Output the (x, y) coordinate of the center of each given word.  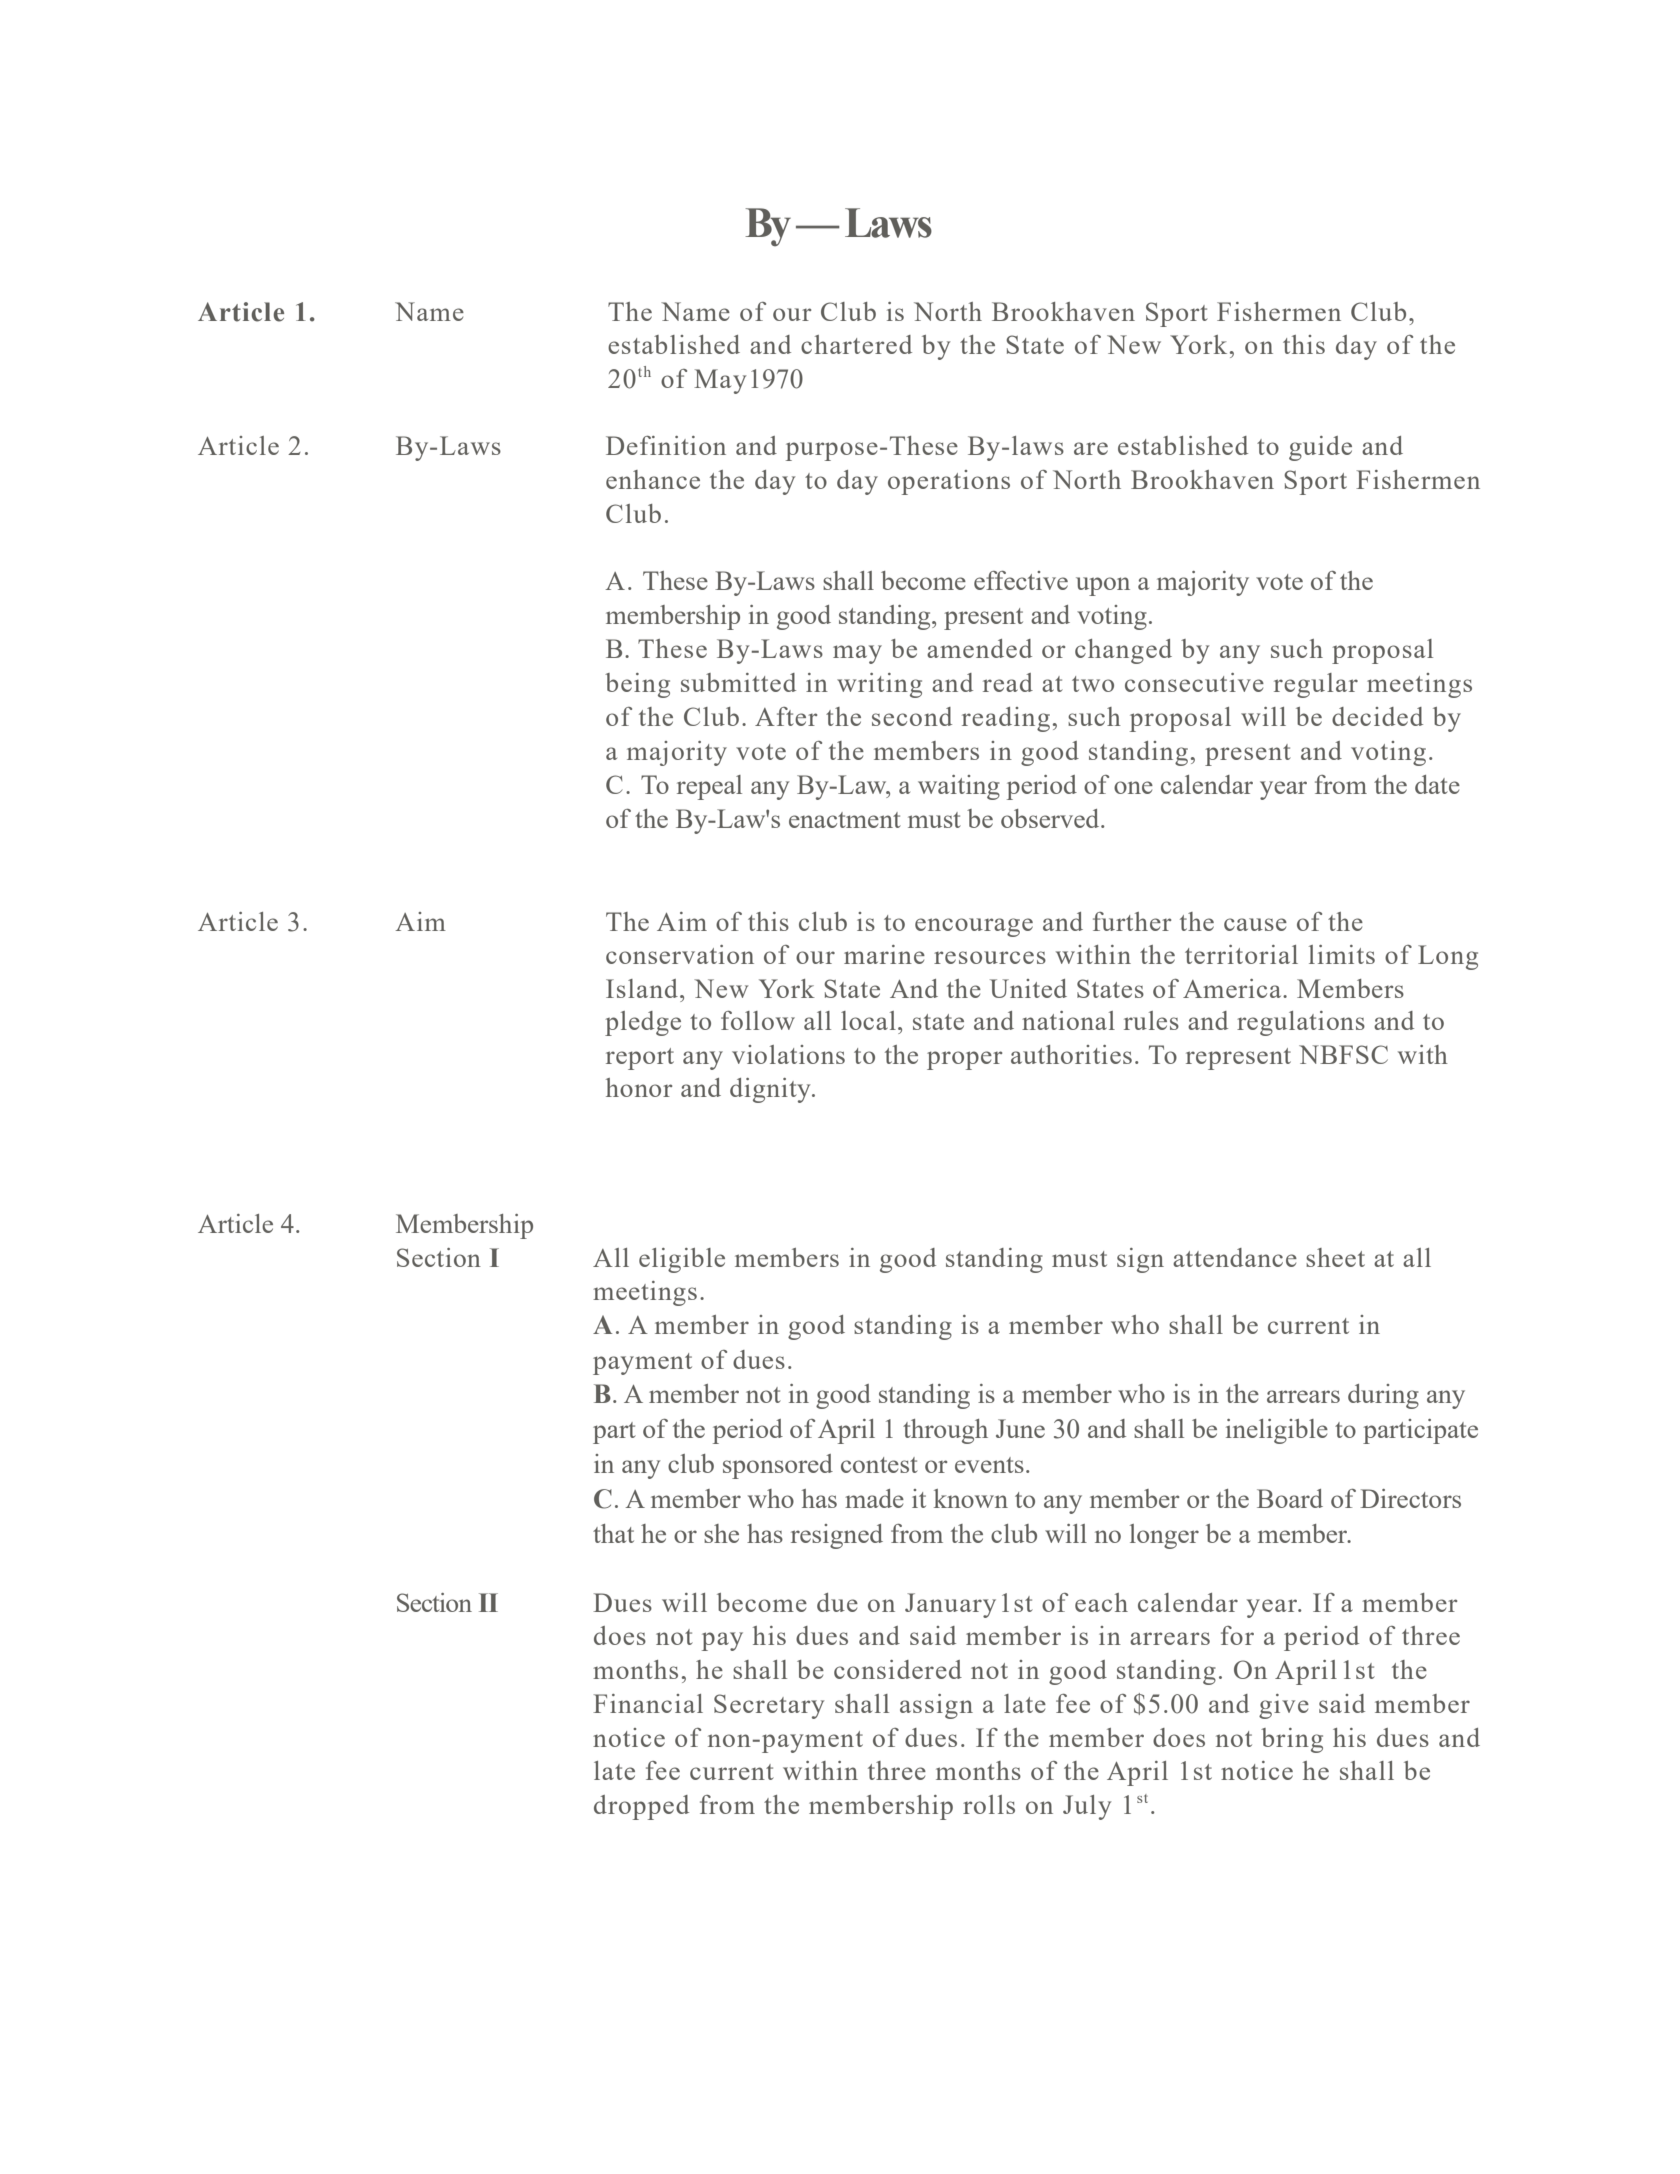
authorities (1071, 1054)
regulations (1301, 1023)
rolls (989, 1804)
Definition (666, 445)
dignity (771, 1090)
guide (1320, 448)
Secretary (769, 1706)
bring (1292, 1740)
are (1091, 448)
